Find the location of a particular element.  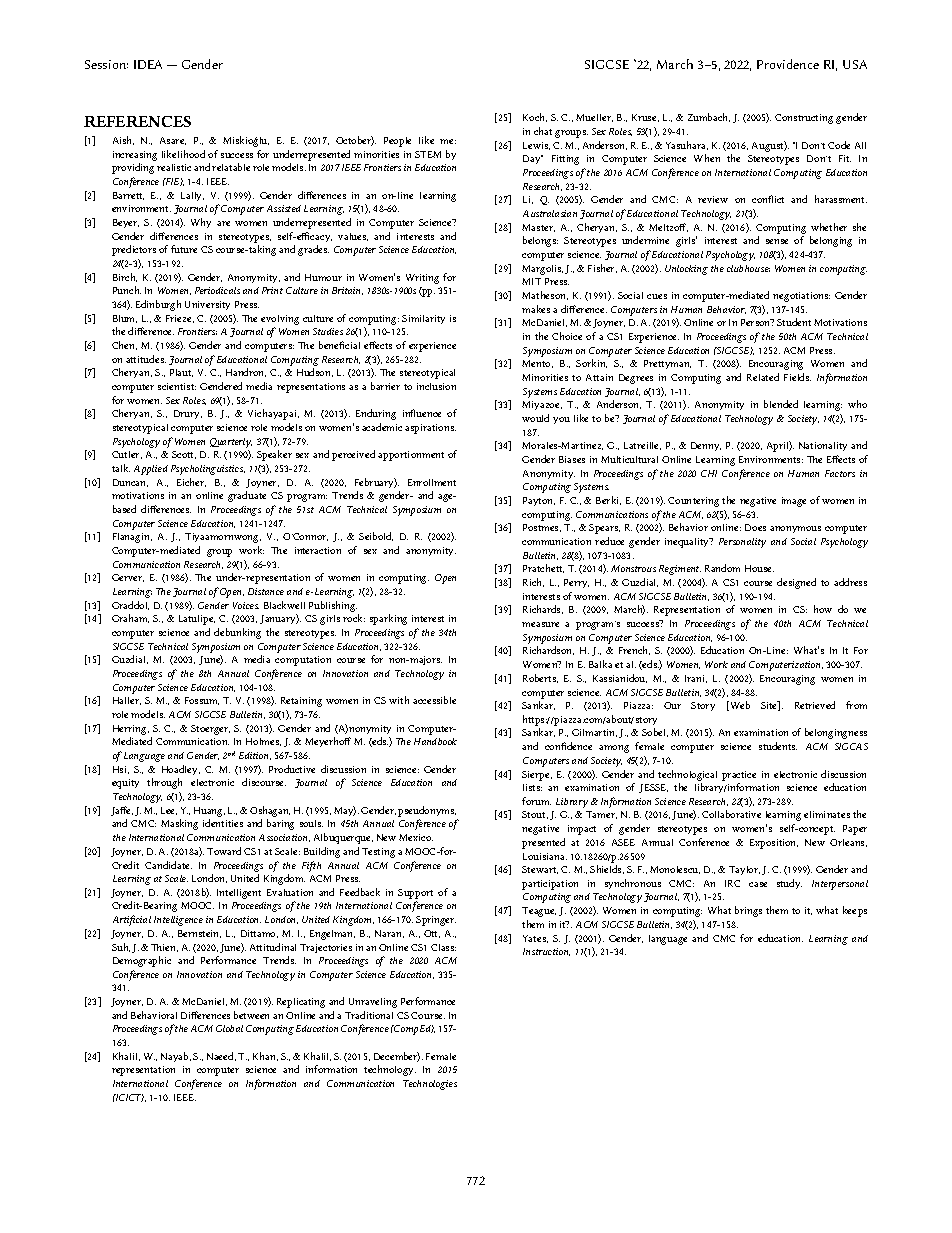

IDEA is located at coordinates (148, 64).
